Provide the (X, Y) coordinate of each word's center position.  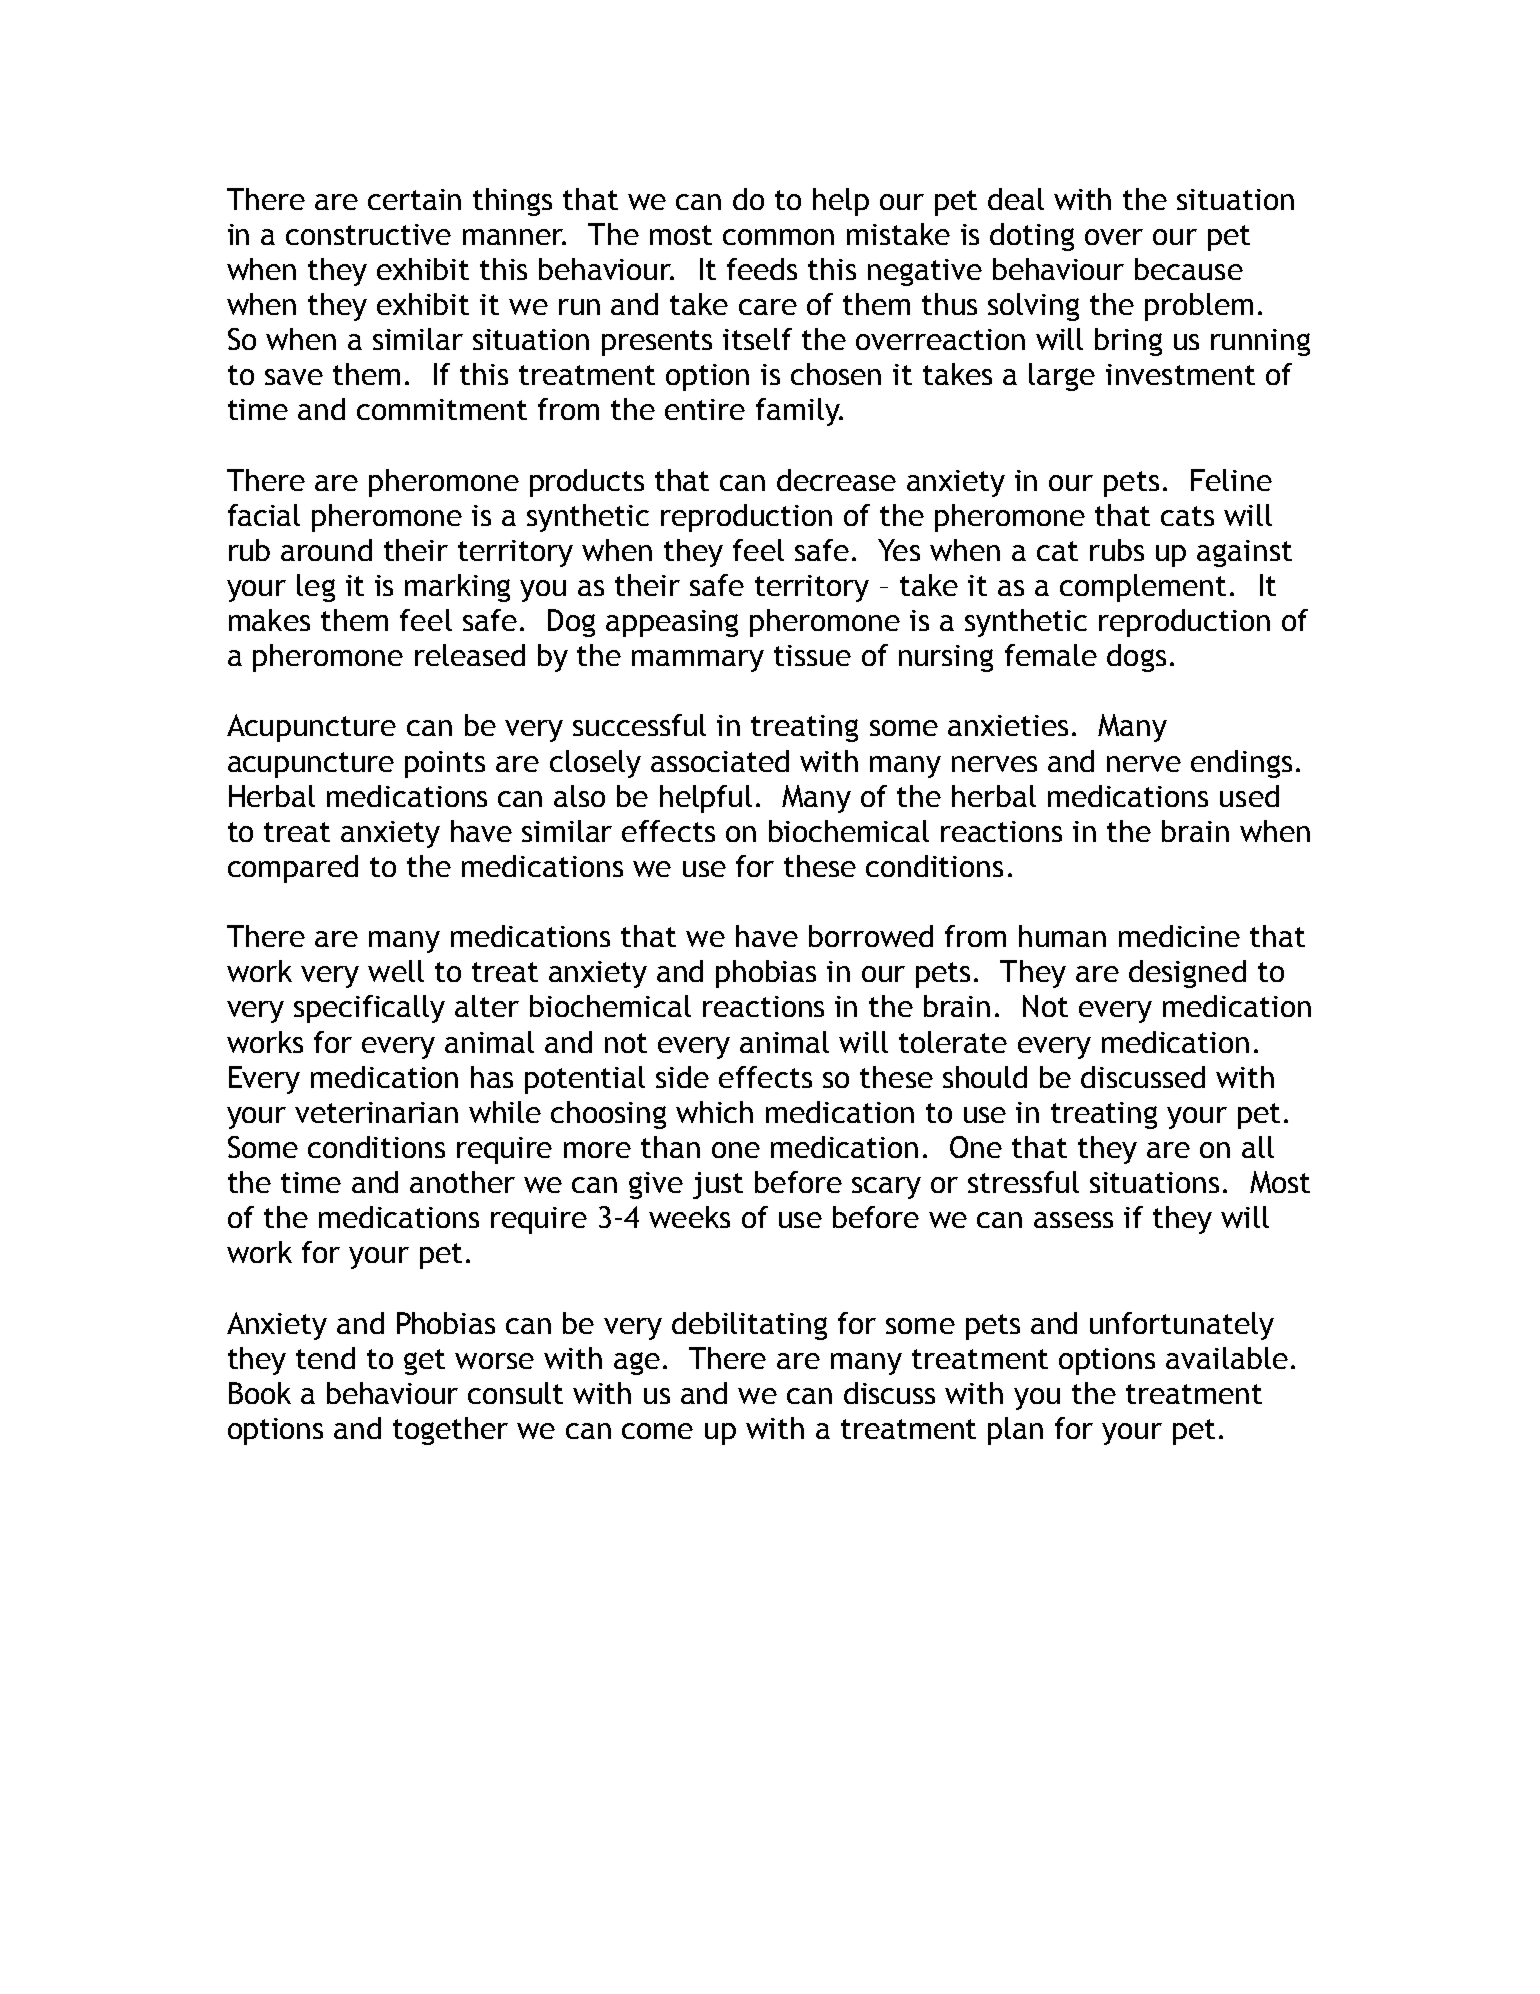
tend (325, 1358)
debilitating (749, 1326)
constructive (368, 234)
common (778, 237)
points (445, 764)
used (1249, 796)
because (1189, 269)
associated (720, 761)
